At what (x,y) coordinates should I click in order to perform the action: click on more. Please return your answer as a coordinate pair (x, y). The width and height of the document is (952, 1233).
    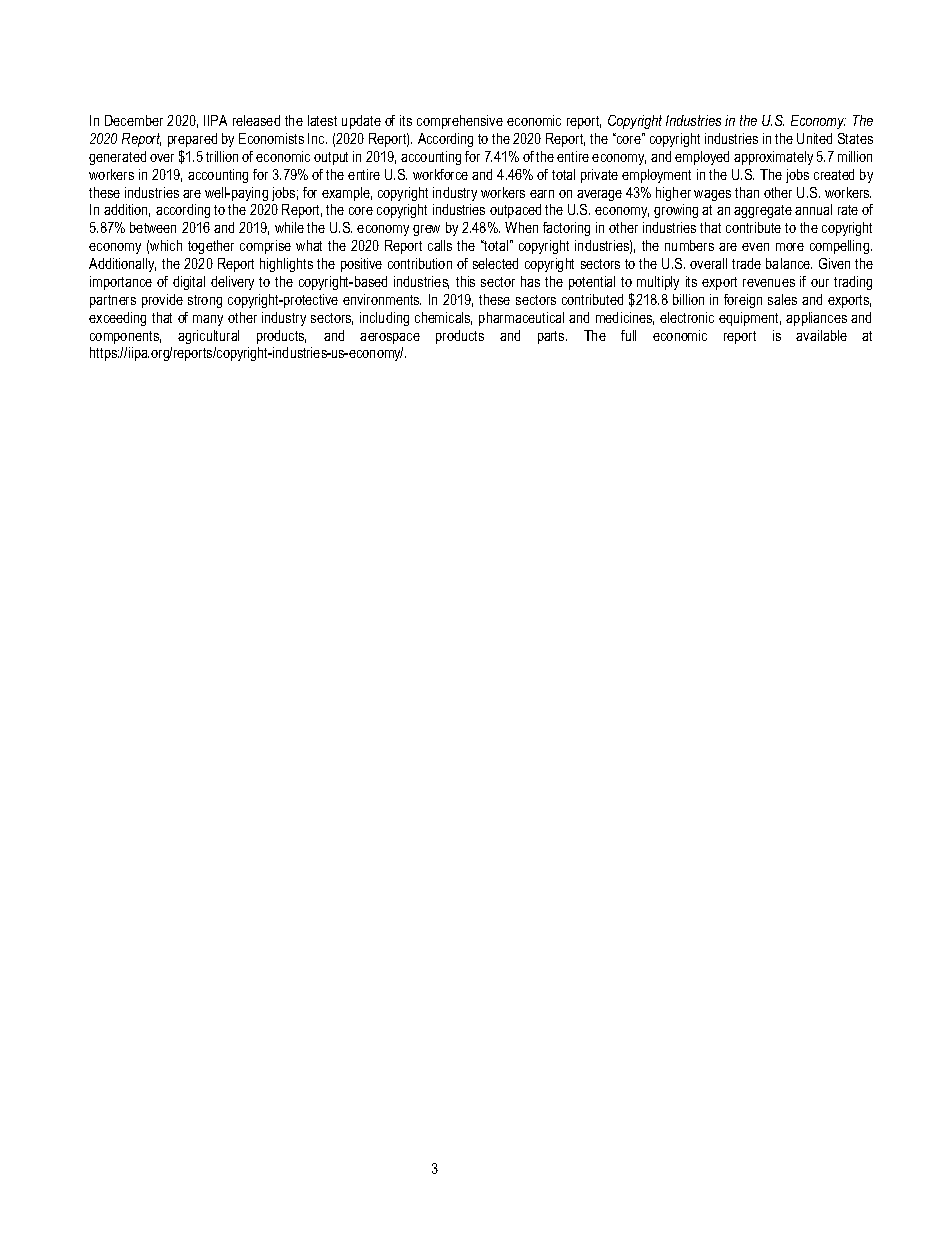
    Looking at the image, I should click on (790, 247).
